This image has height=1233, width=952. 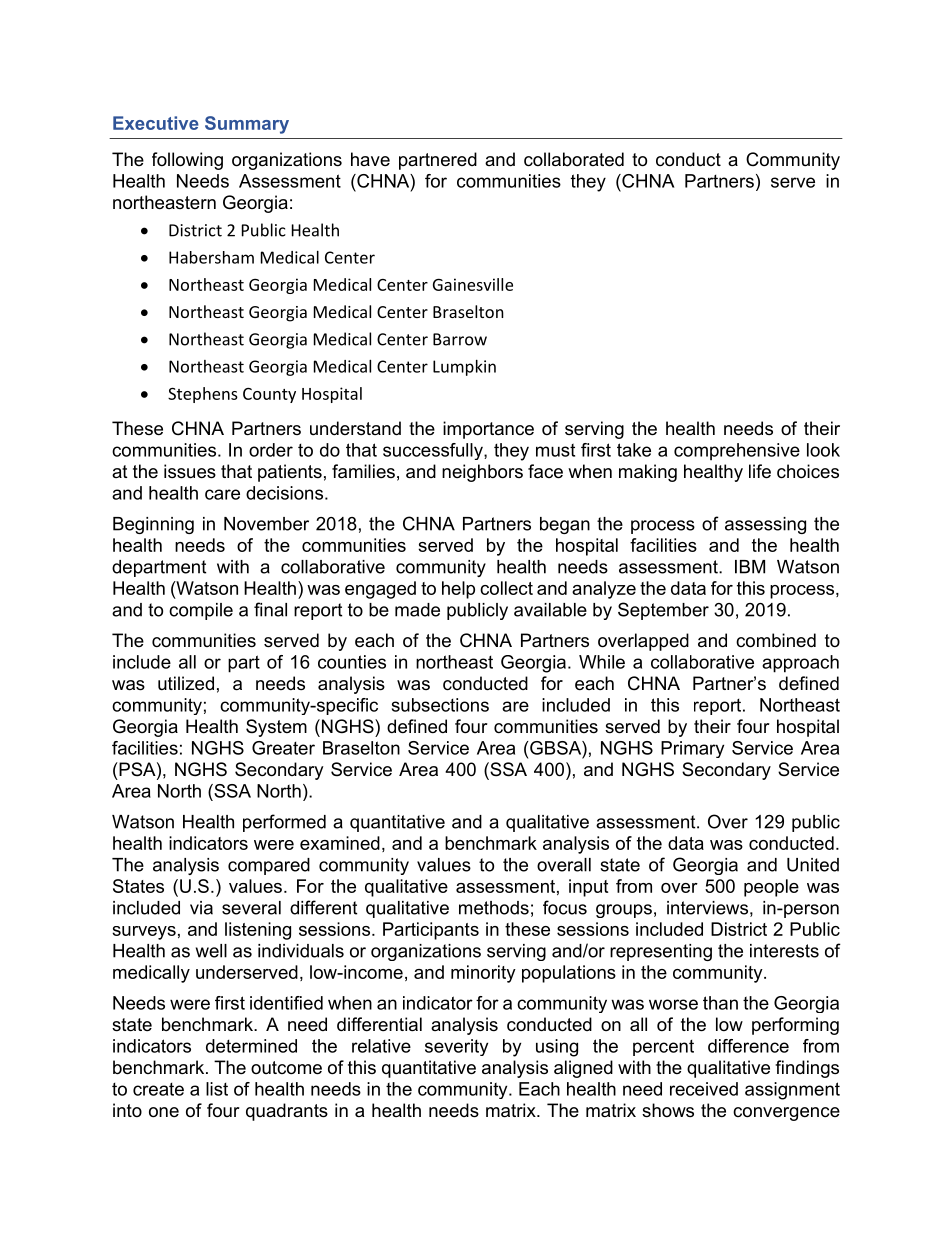 What do you see at coordinates (458, 590) in the image?
I see `help` at bounding box center [458, 590].
